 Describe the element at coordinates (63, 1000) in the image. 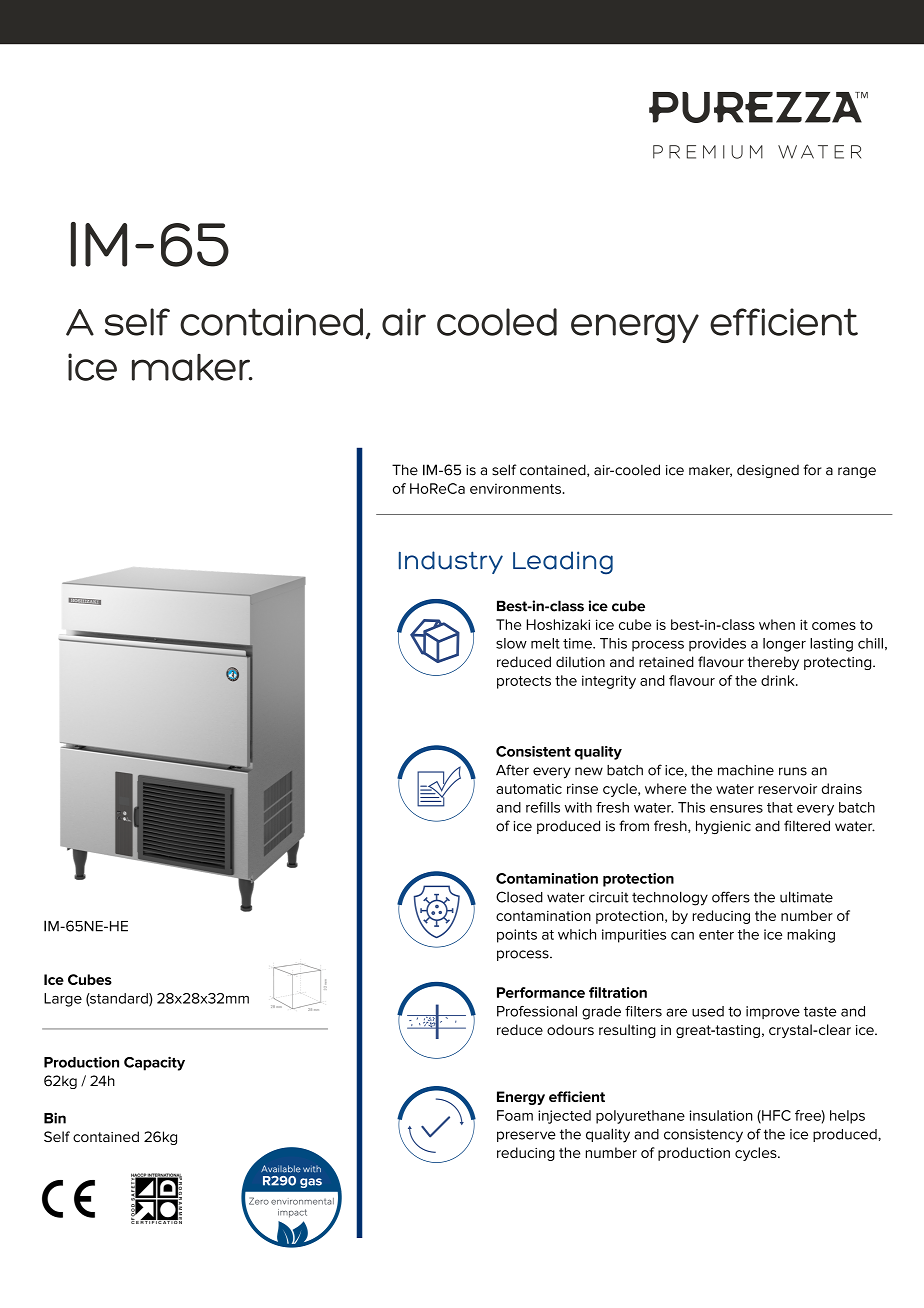

I see `Large` at that location.
